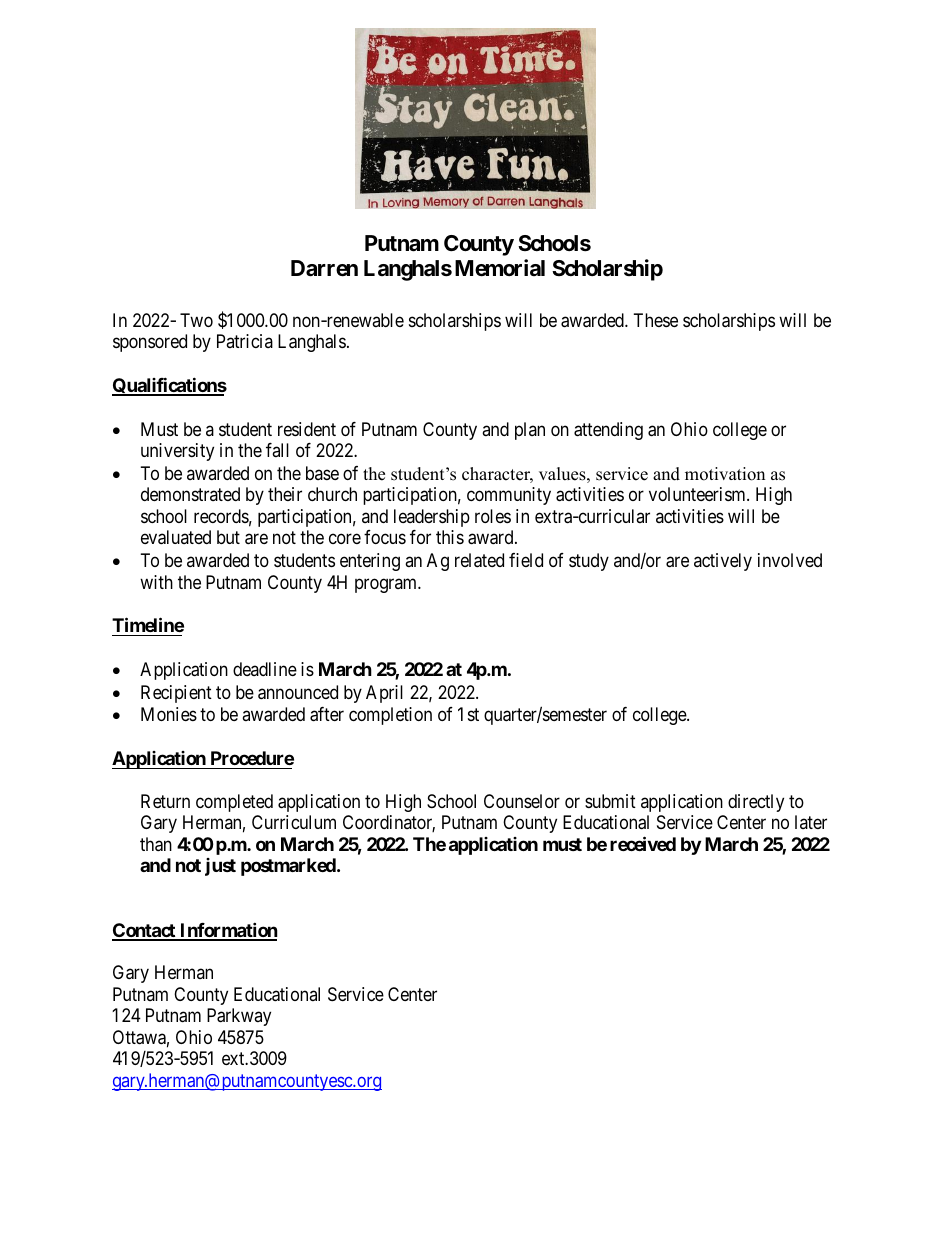  Describe the element at coordinates (656, 320) in the screenshot. I see `These` at that location.
